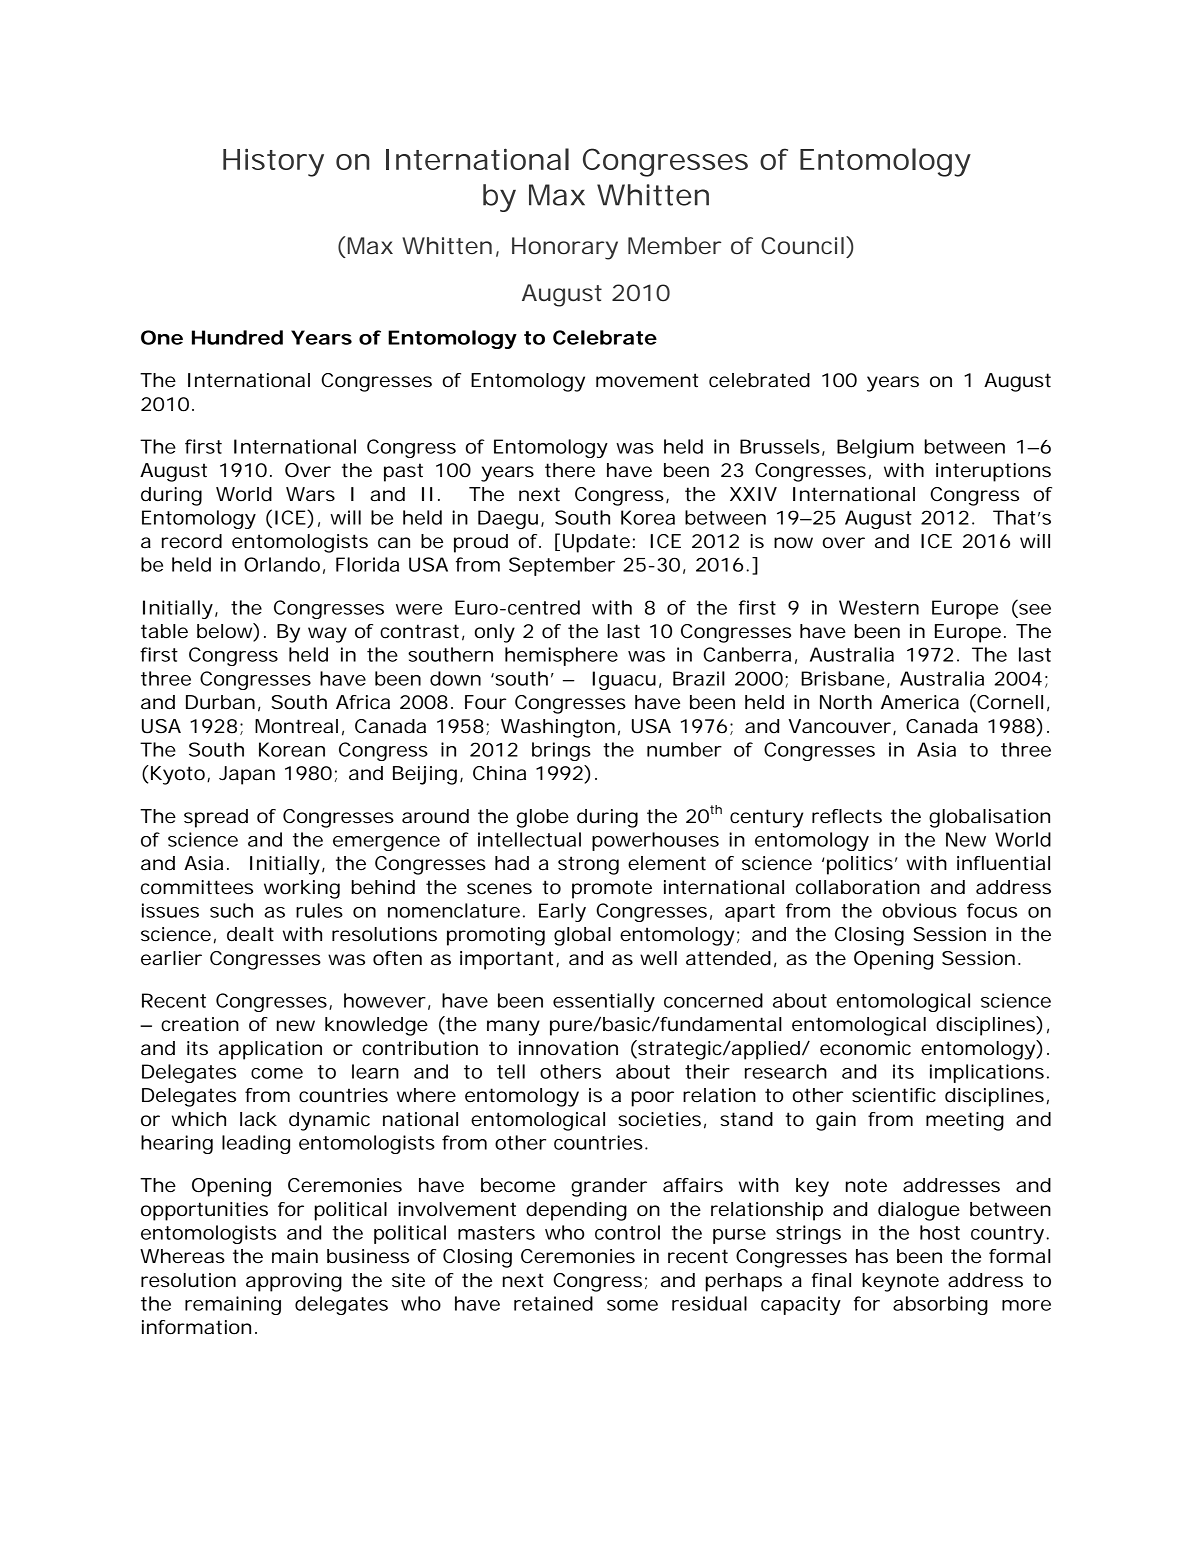  Describe the element at coordinates (561, 751) in the document. I see `brings` at that location.
